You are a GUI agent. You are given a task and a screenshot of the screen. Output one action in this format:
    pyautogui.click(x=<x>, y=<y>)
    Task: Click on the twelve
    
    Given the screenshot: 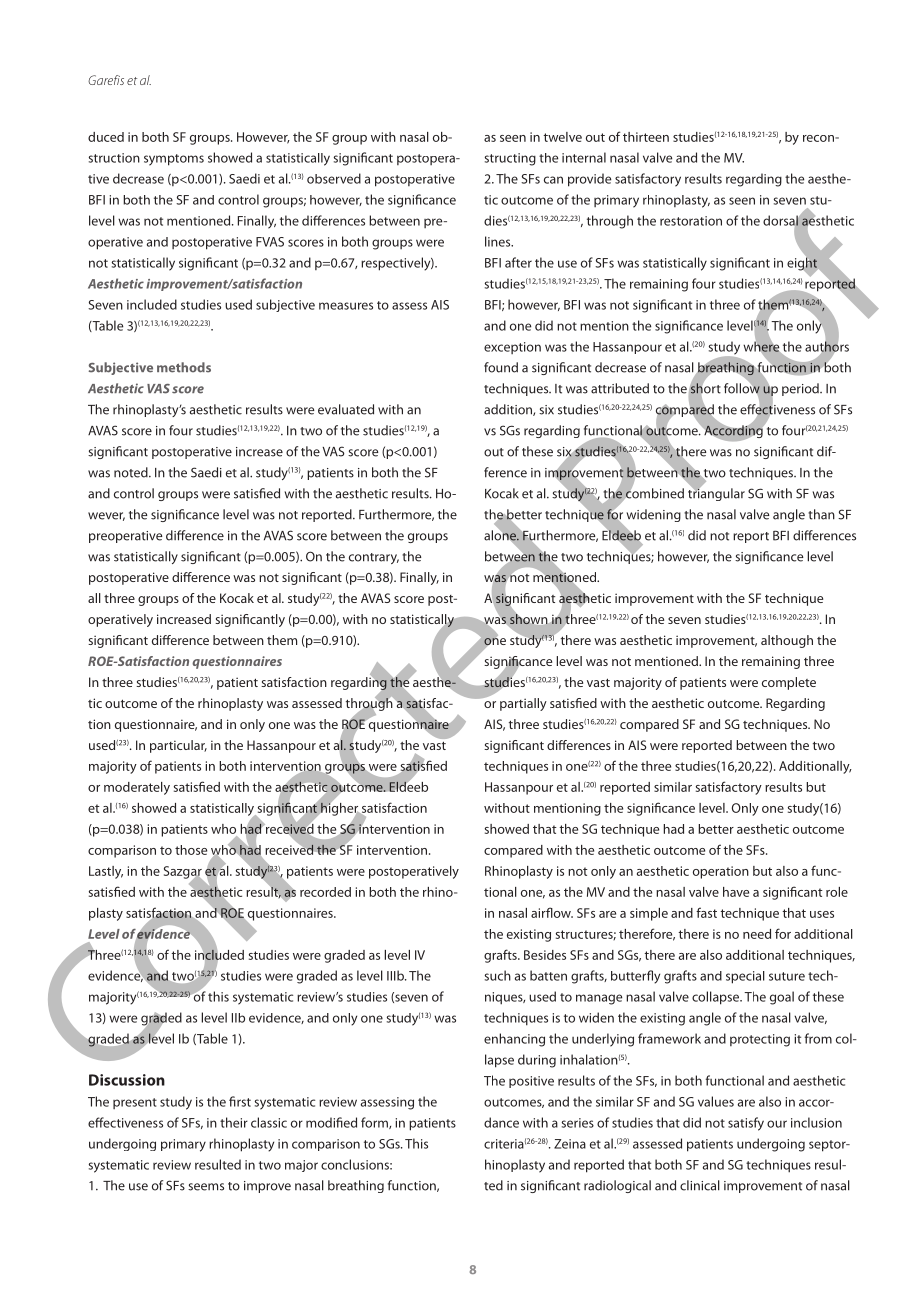 What is the action you would take?
    pyautogui.click(x=562, y=137)
